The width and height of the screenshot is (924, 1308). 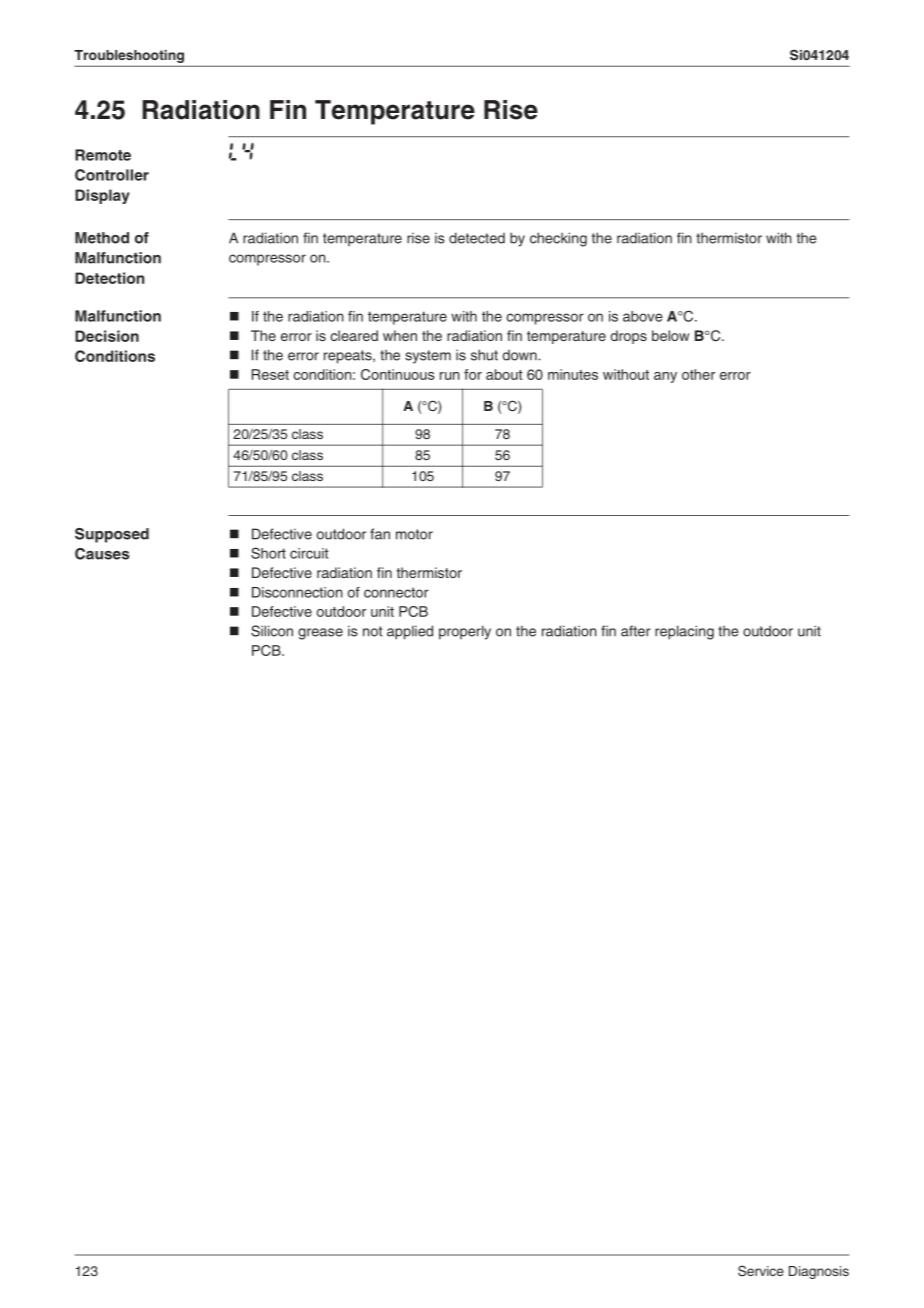 What do you see at coordinates (129, 56) in the screenshot?
I see `Troubleshooting` at bounding box center [129, 56].
